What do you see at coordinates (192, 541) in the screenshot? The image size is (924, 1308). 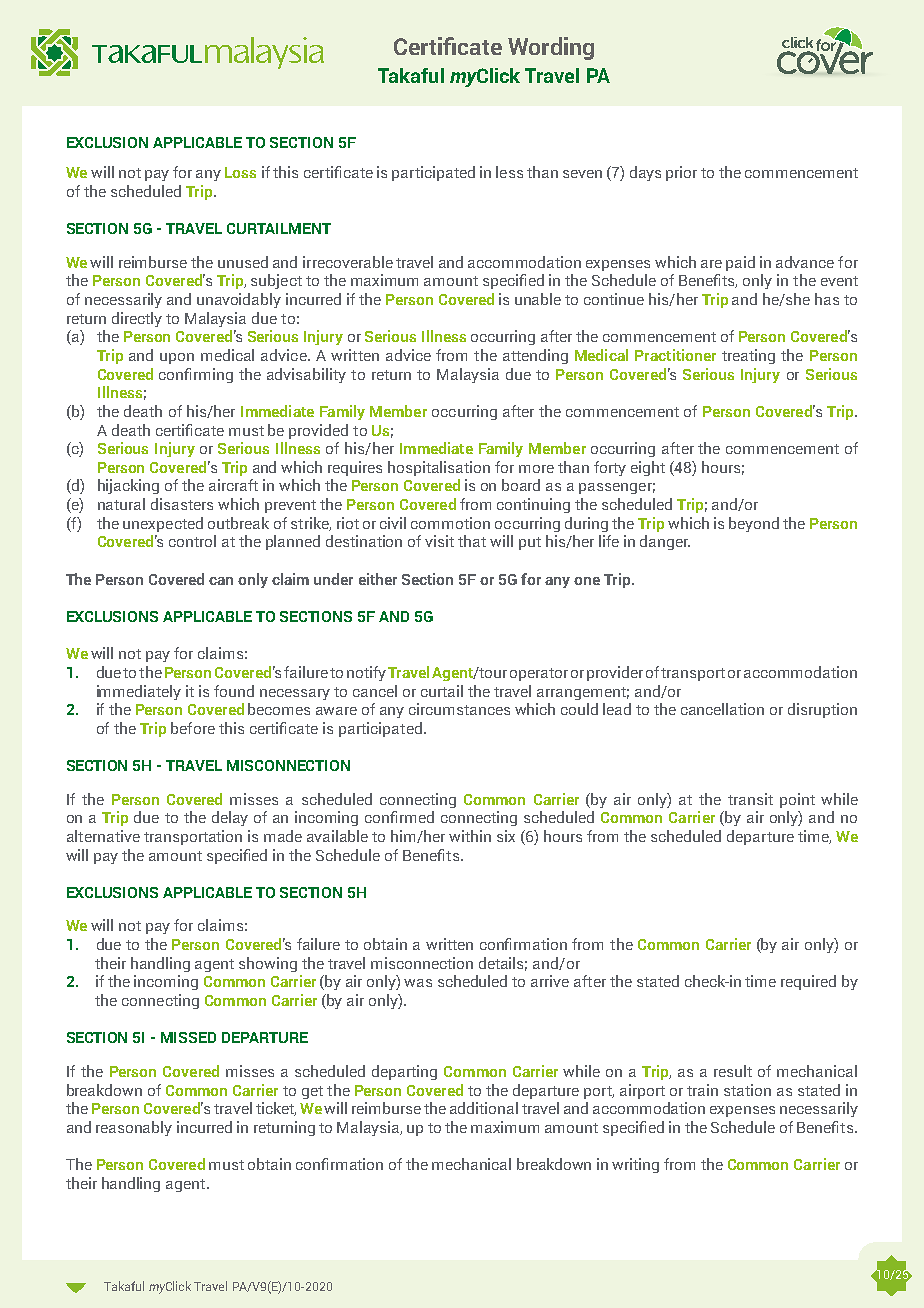 I see `control` at bounding box center [192, 541].
